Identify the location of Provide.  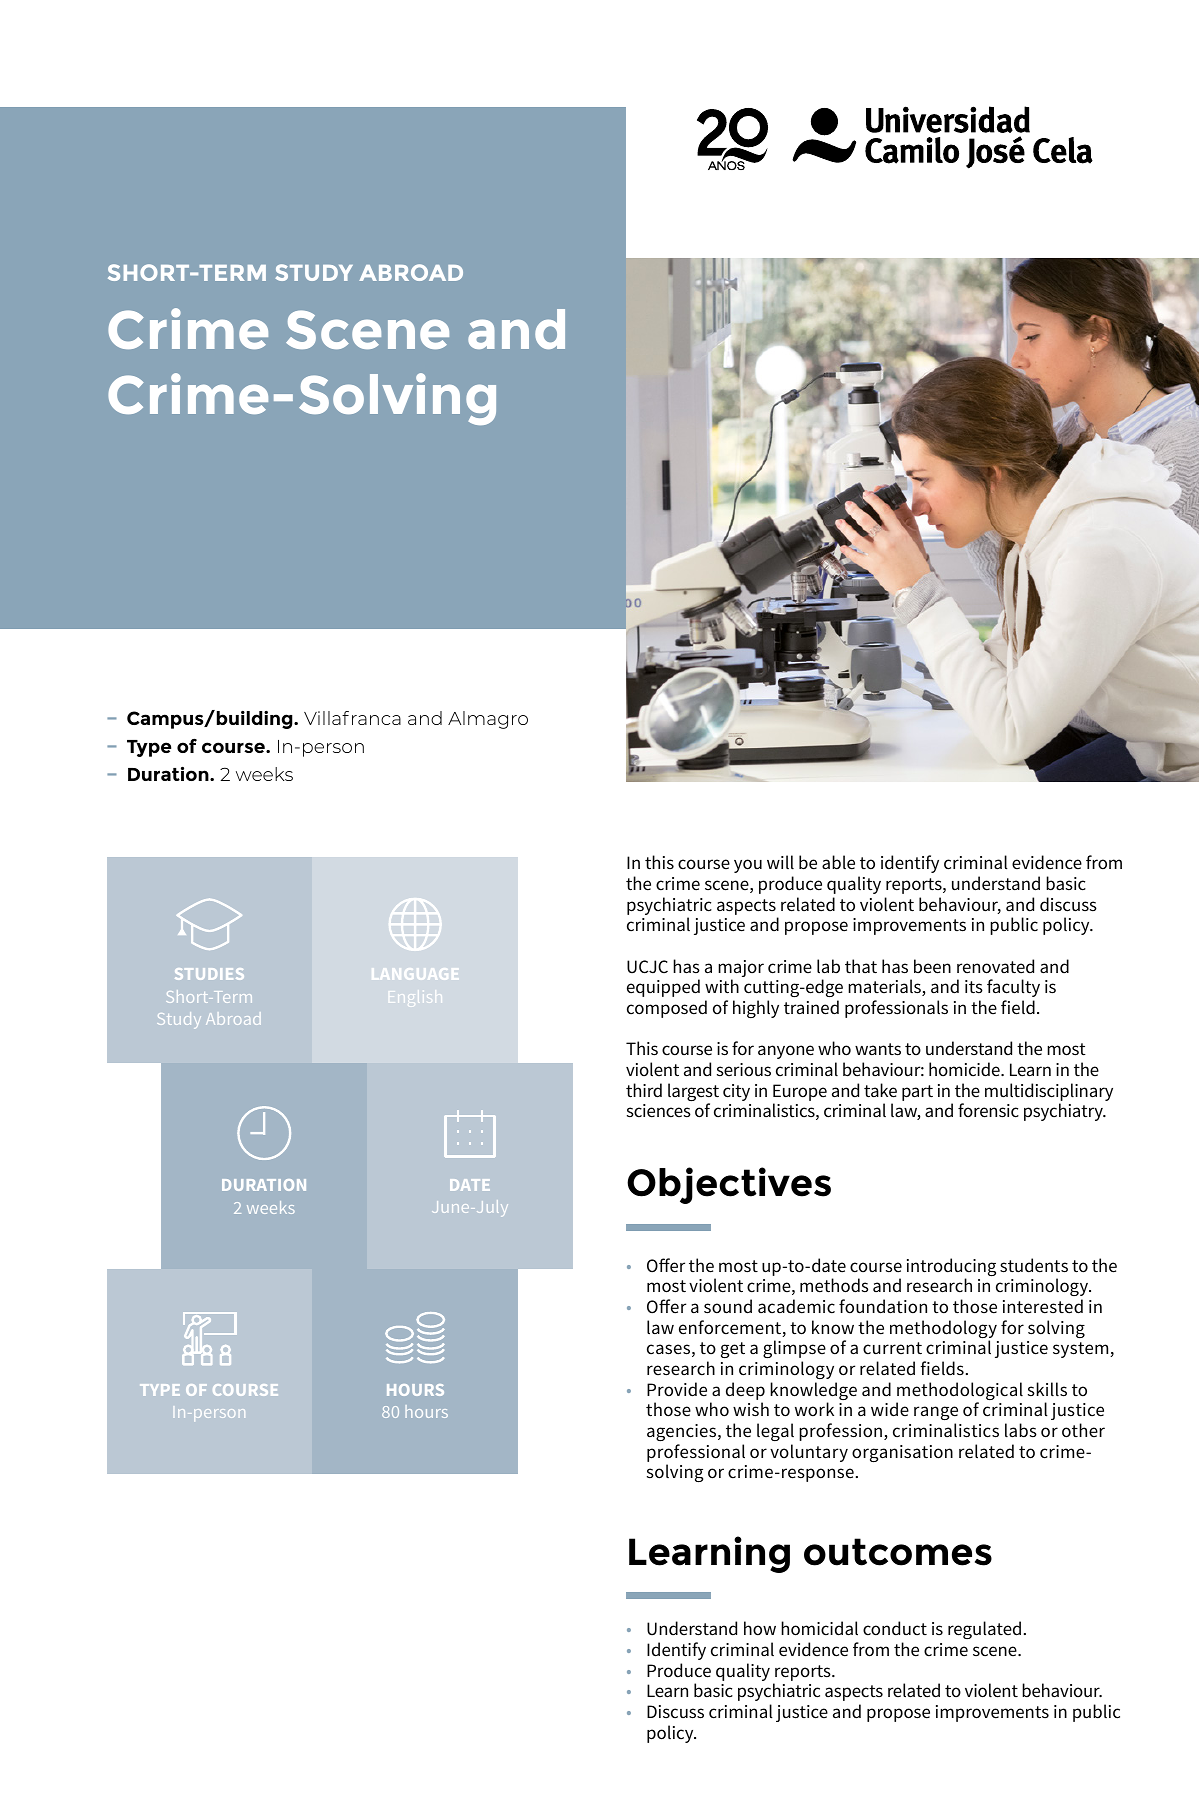
(677, 1389).
